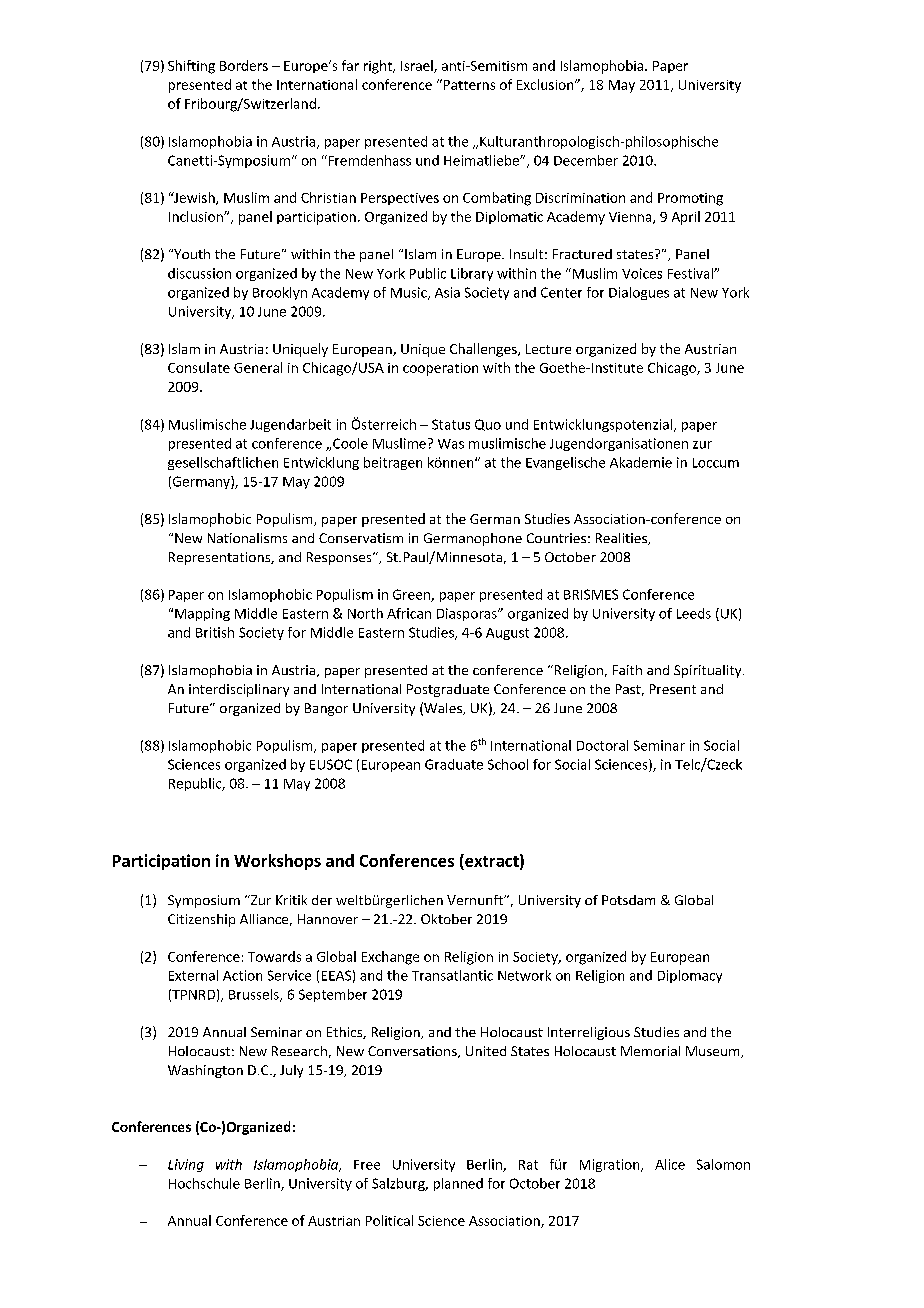  Describe the element at coordinates (586, 160) in the image. I see `December` at that location.
